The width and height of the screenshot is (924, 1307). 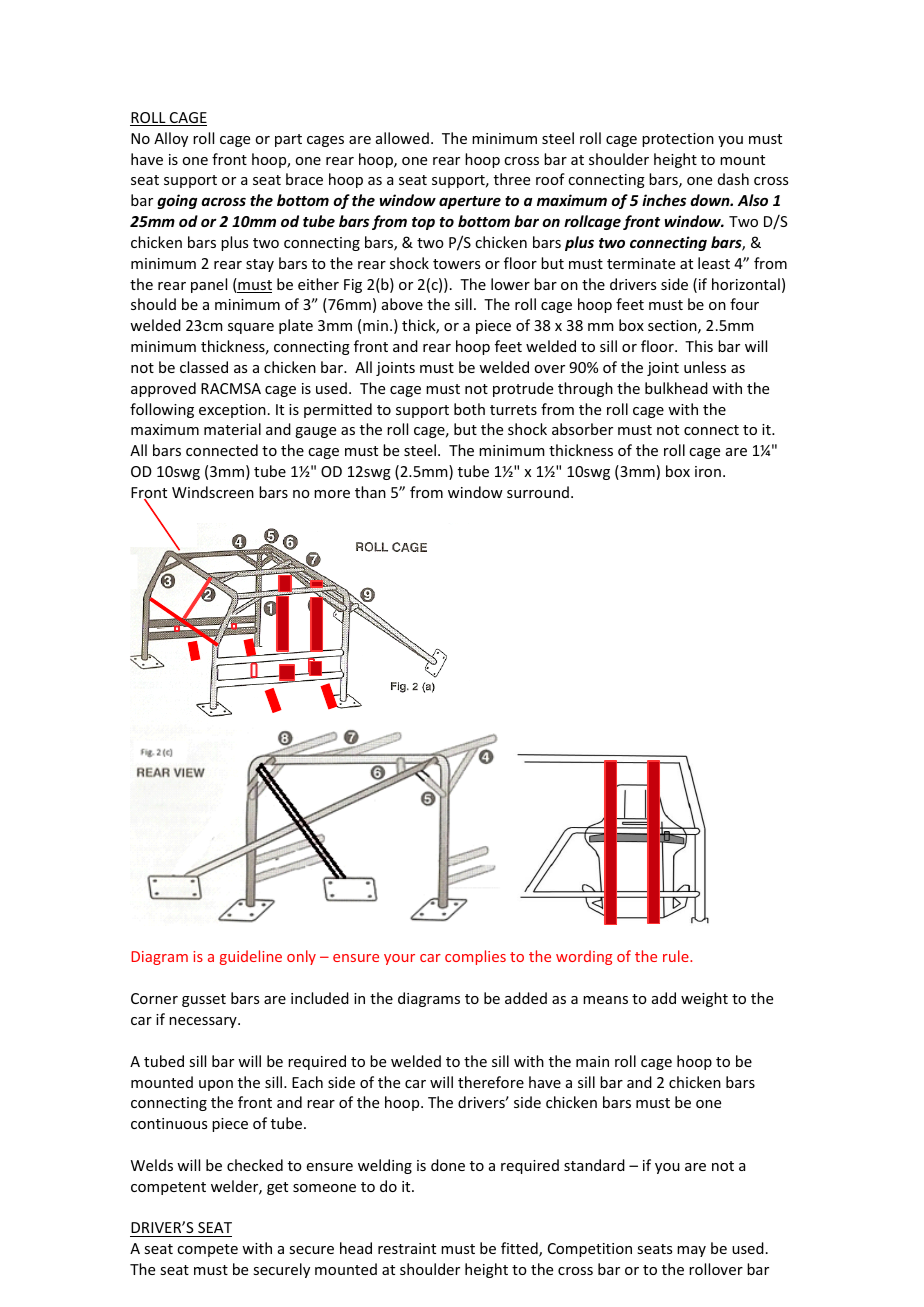 I want to click on than, so click(x=370, y=492).
